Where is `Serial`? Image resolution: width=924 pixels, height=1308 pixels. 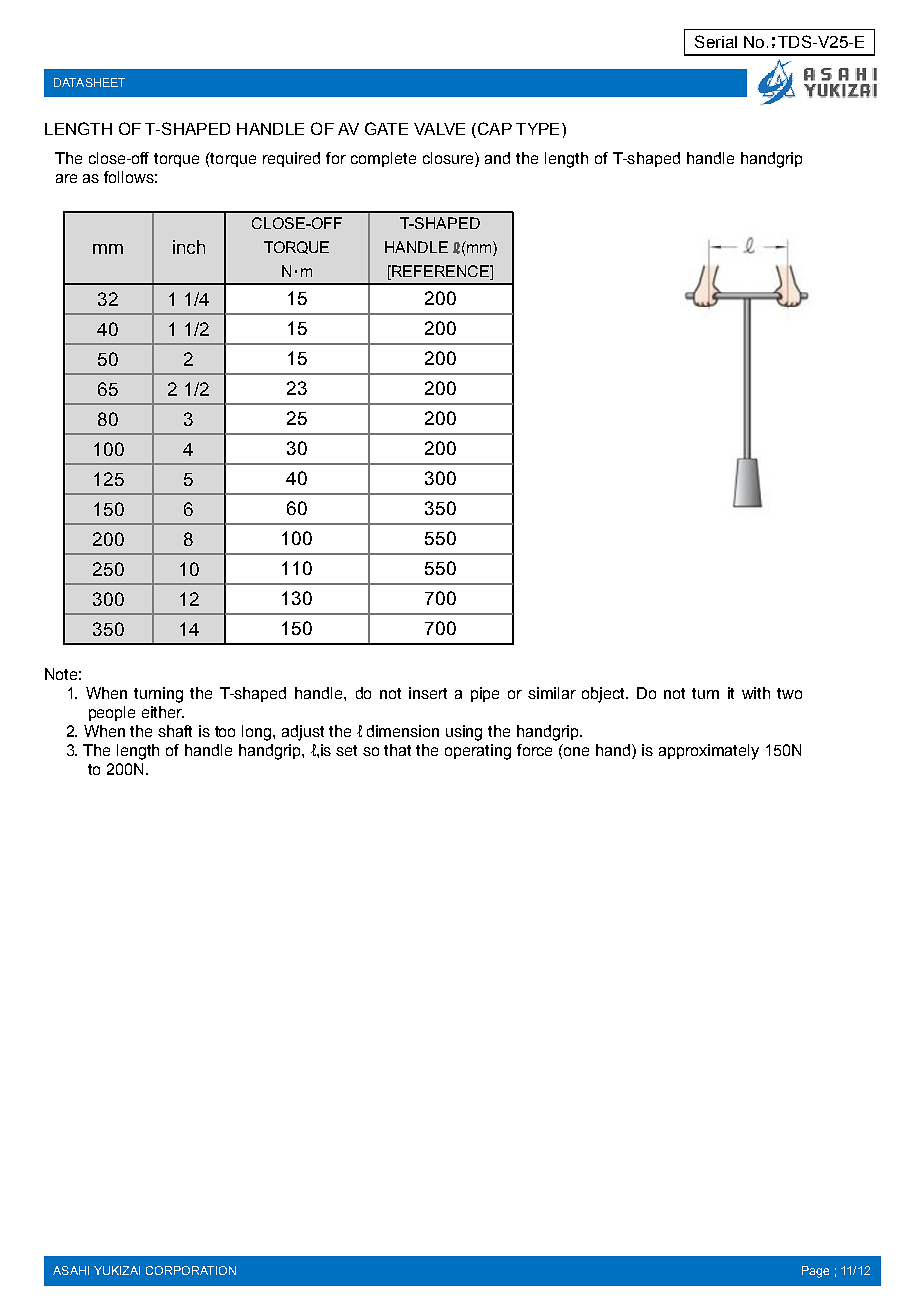
Serial is located at coordinates (716, 41).
